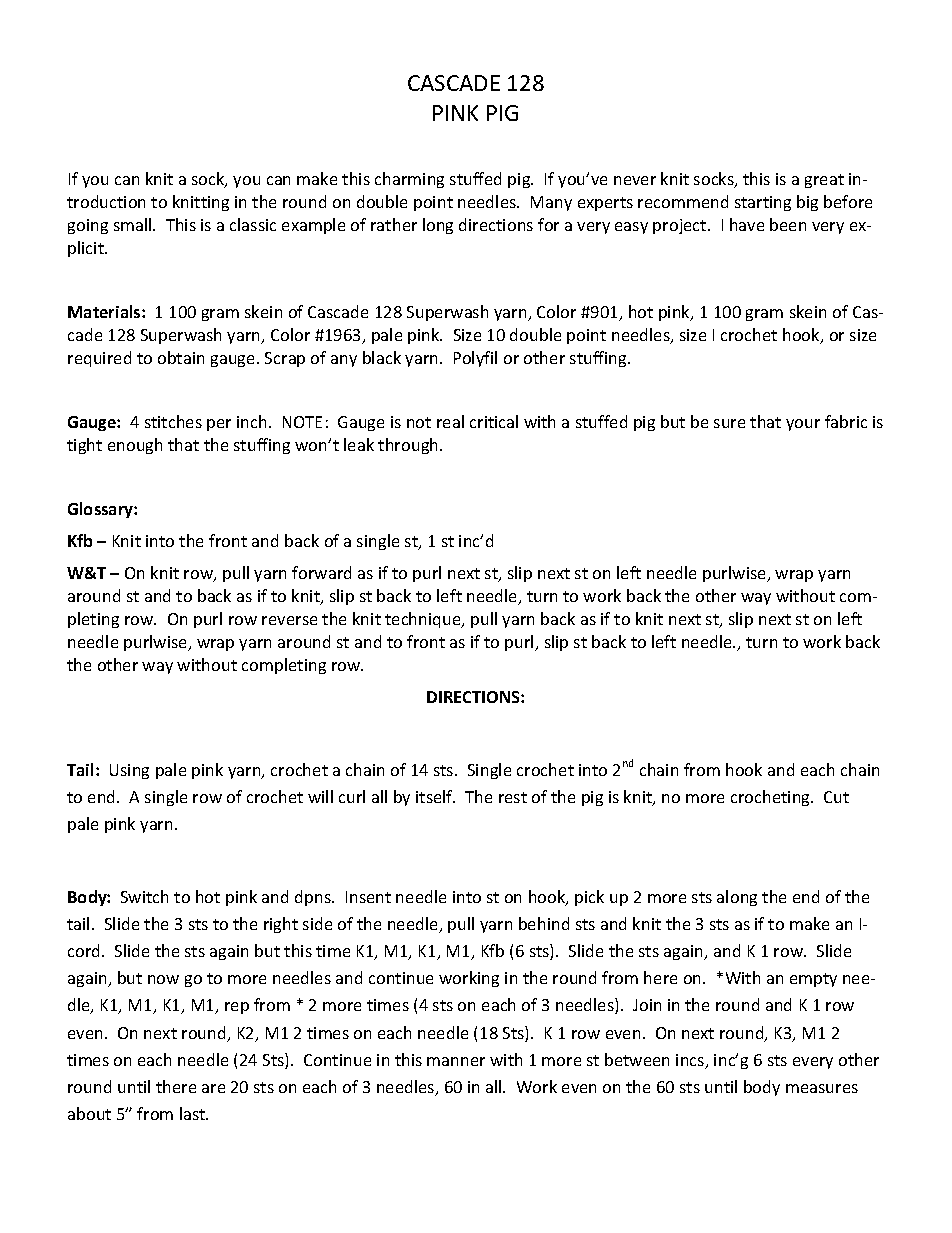  What do you see at coordinates (409, 180) in the image?
I see `charming` at bounding box center [409, 180].
